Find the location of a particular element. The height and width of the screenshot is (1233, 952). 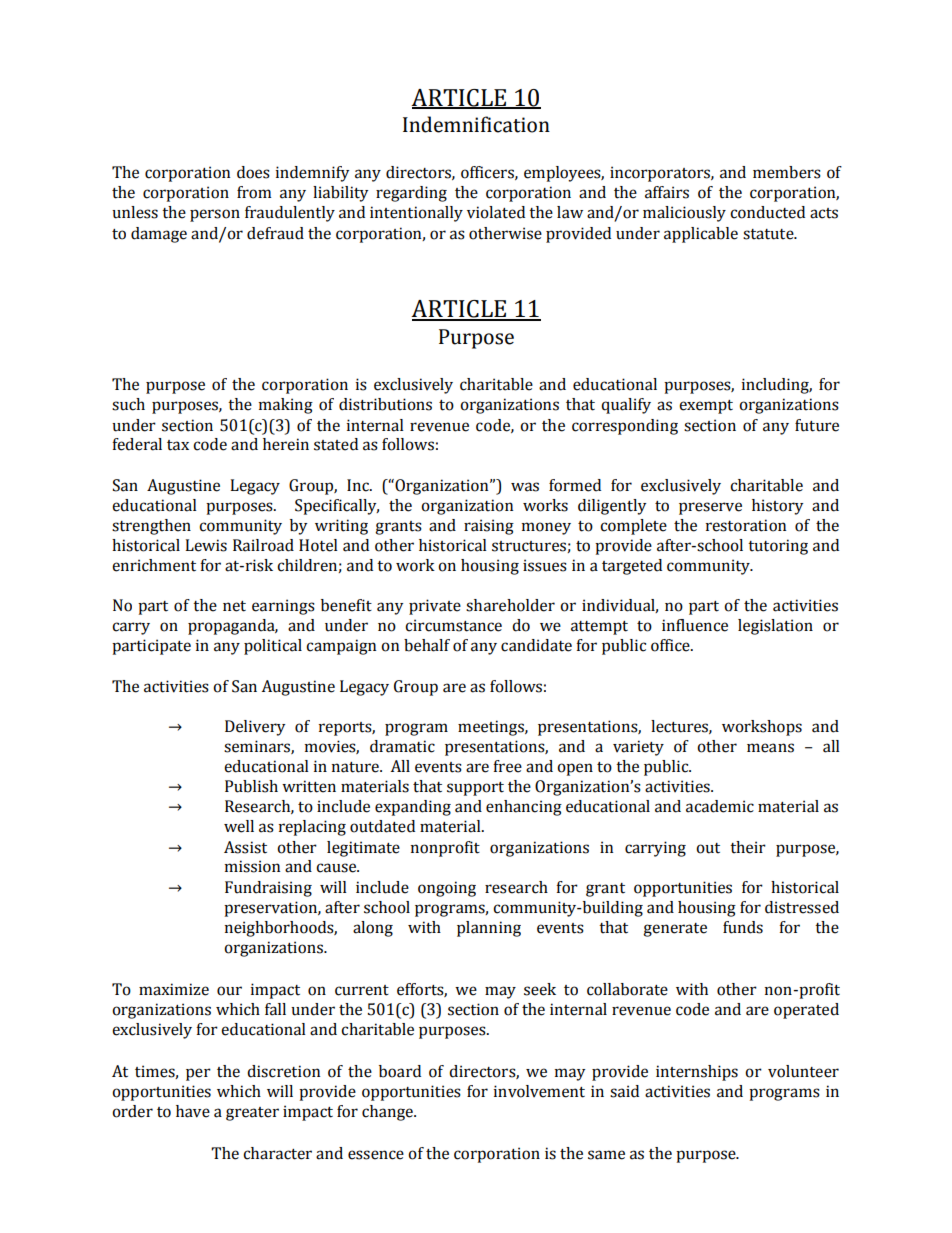

does is located at coordinates (253, 172).
